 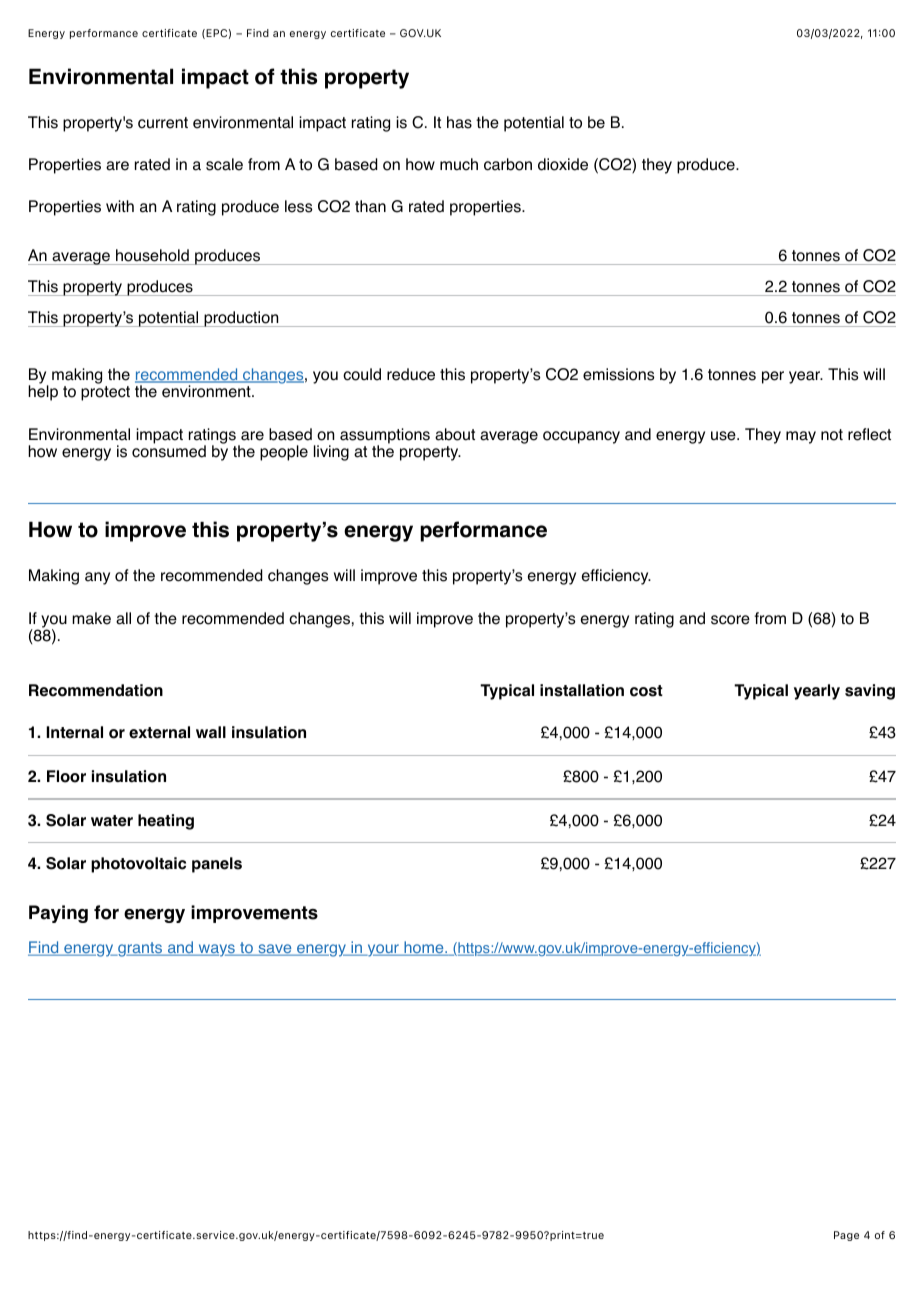 What do you see at coordinates (563, 164) in the page?
I see `dioxide` at bounding box center [563, 164].
